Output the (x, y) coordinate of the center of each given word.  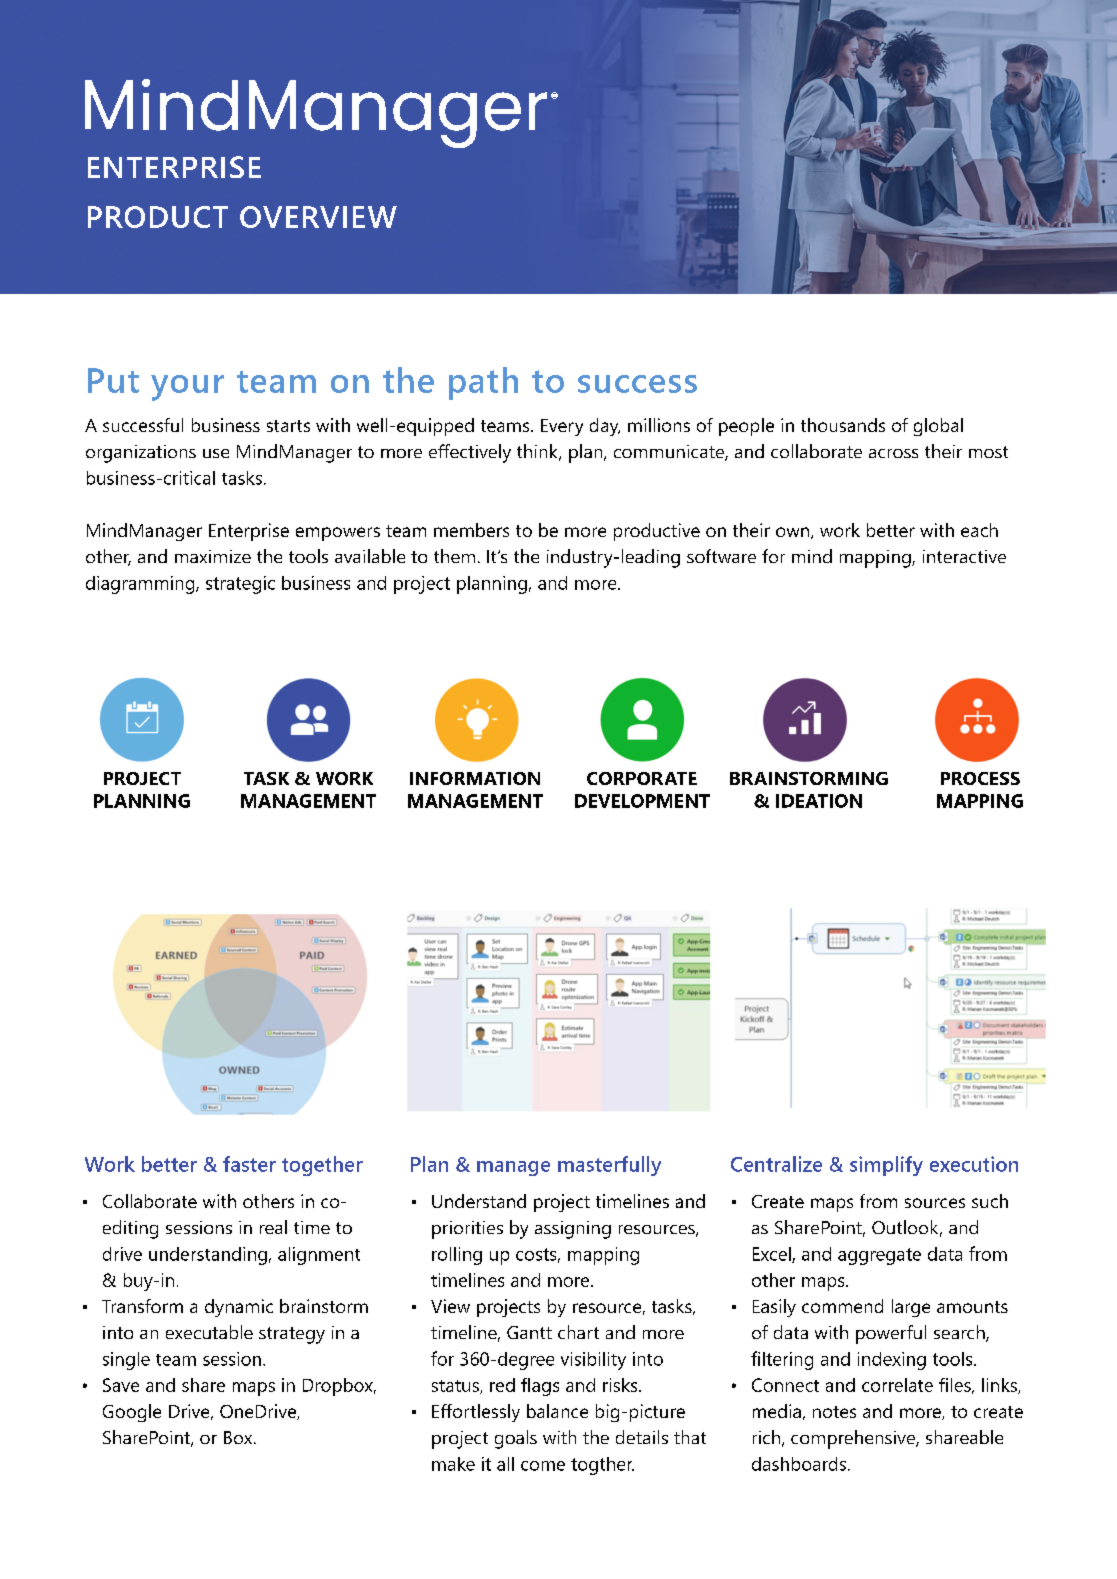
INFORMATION (475, 778)
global (938, 427)
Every (562, 427)
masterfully (609, 1166)
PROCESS (980, 778)
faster (249, 1164)
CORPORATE (642, 778)
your (187, 388)
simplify (886, 1166)
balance (557, 1411)
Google (132, 1413)
